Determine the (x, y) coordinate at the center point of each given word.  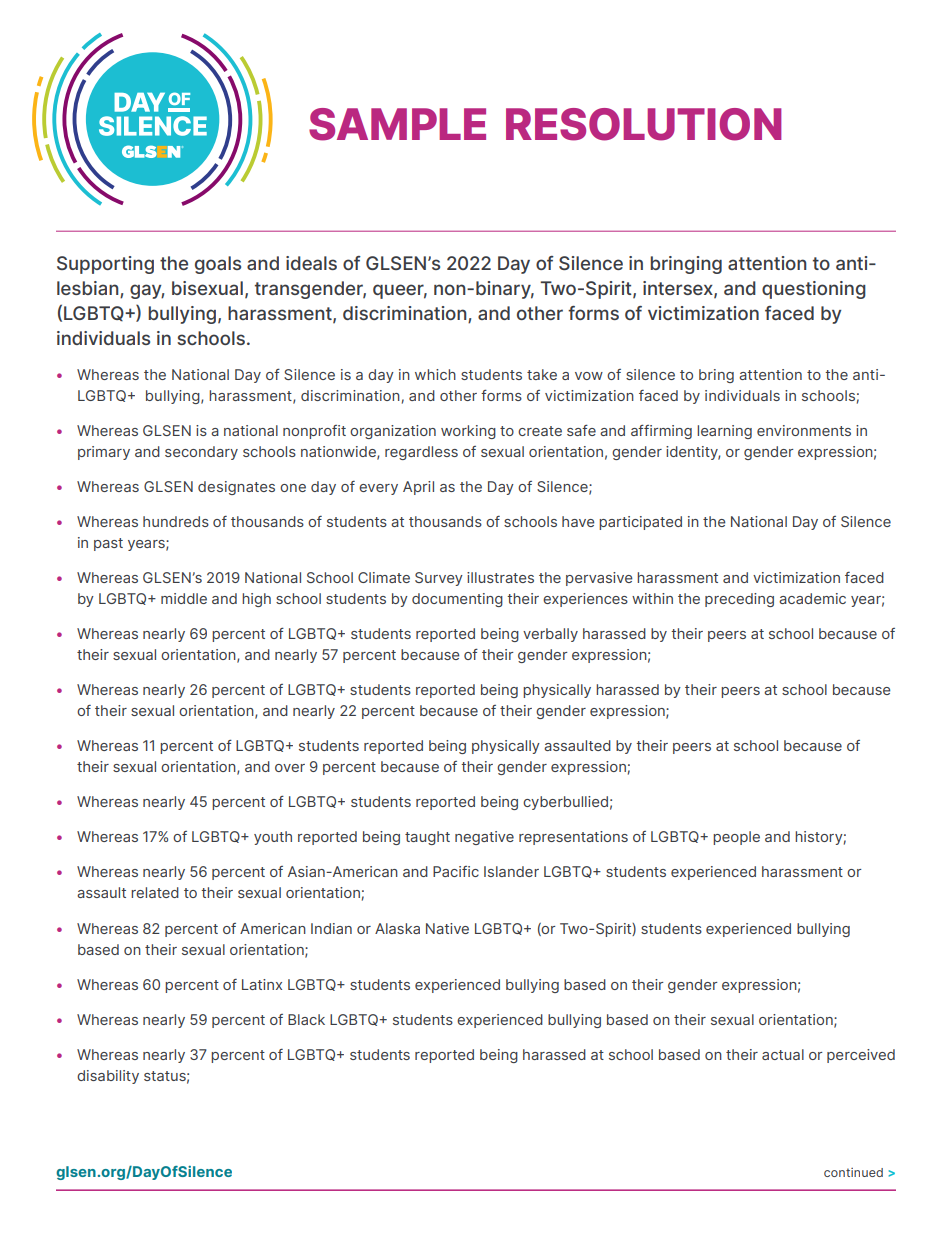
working (468, 432)
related (155, 892)
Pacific (456, 871)
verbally (550, 635)
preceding (739, 600)
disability (108, 1077)
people (736, 838)
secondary (201, 453)
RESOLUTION (643, 124)
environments (804, 430)
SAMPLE (397, 124)
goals (218, 265)
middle (184, 598)
